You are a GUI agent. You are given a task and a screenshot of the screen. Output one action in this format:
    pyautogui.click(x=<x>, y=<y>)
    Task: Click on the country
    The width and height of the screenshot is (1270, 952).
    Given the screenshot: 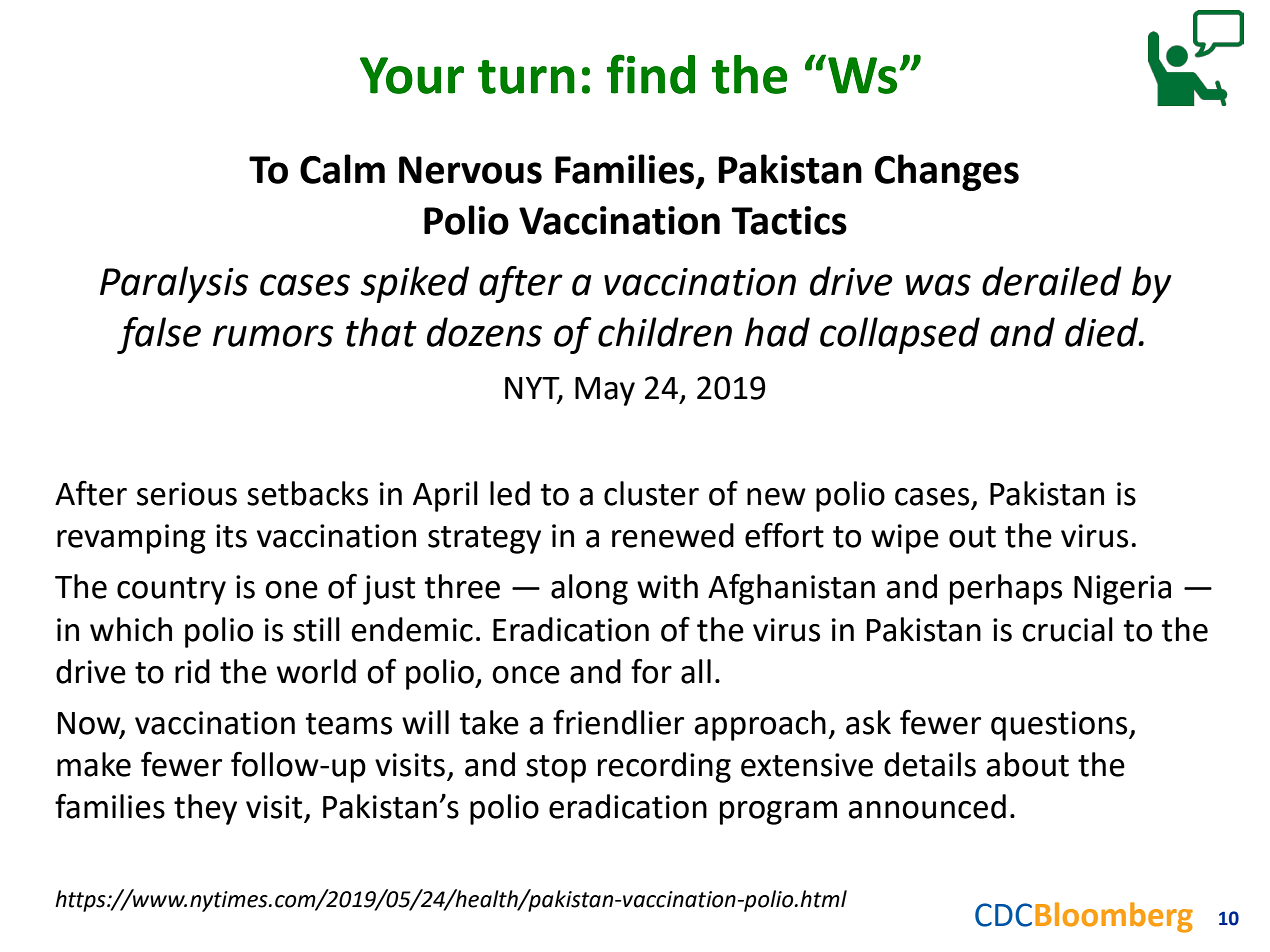 What is the action you would take?
    pyautogui.click(x=171, y=591)
